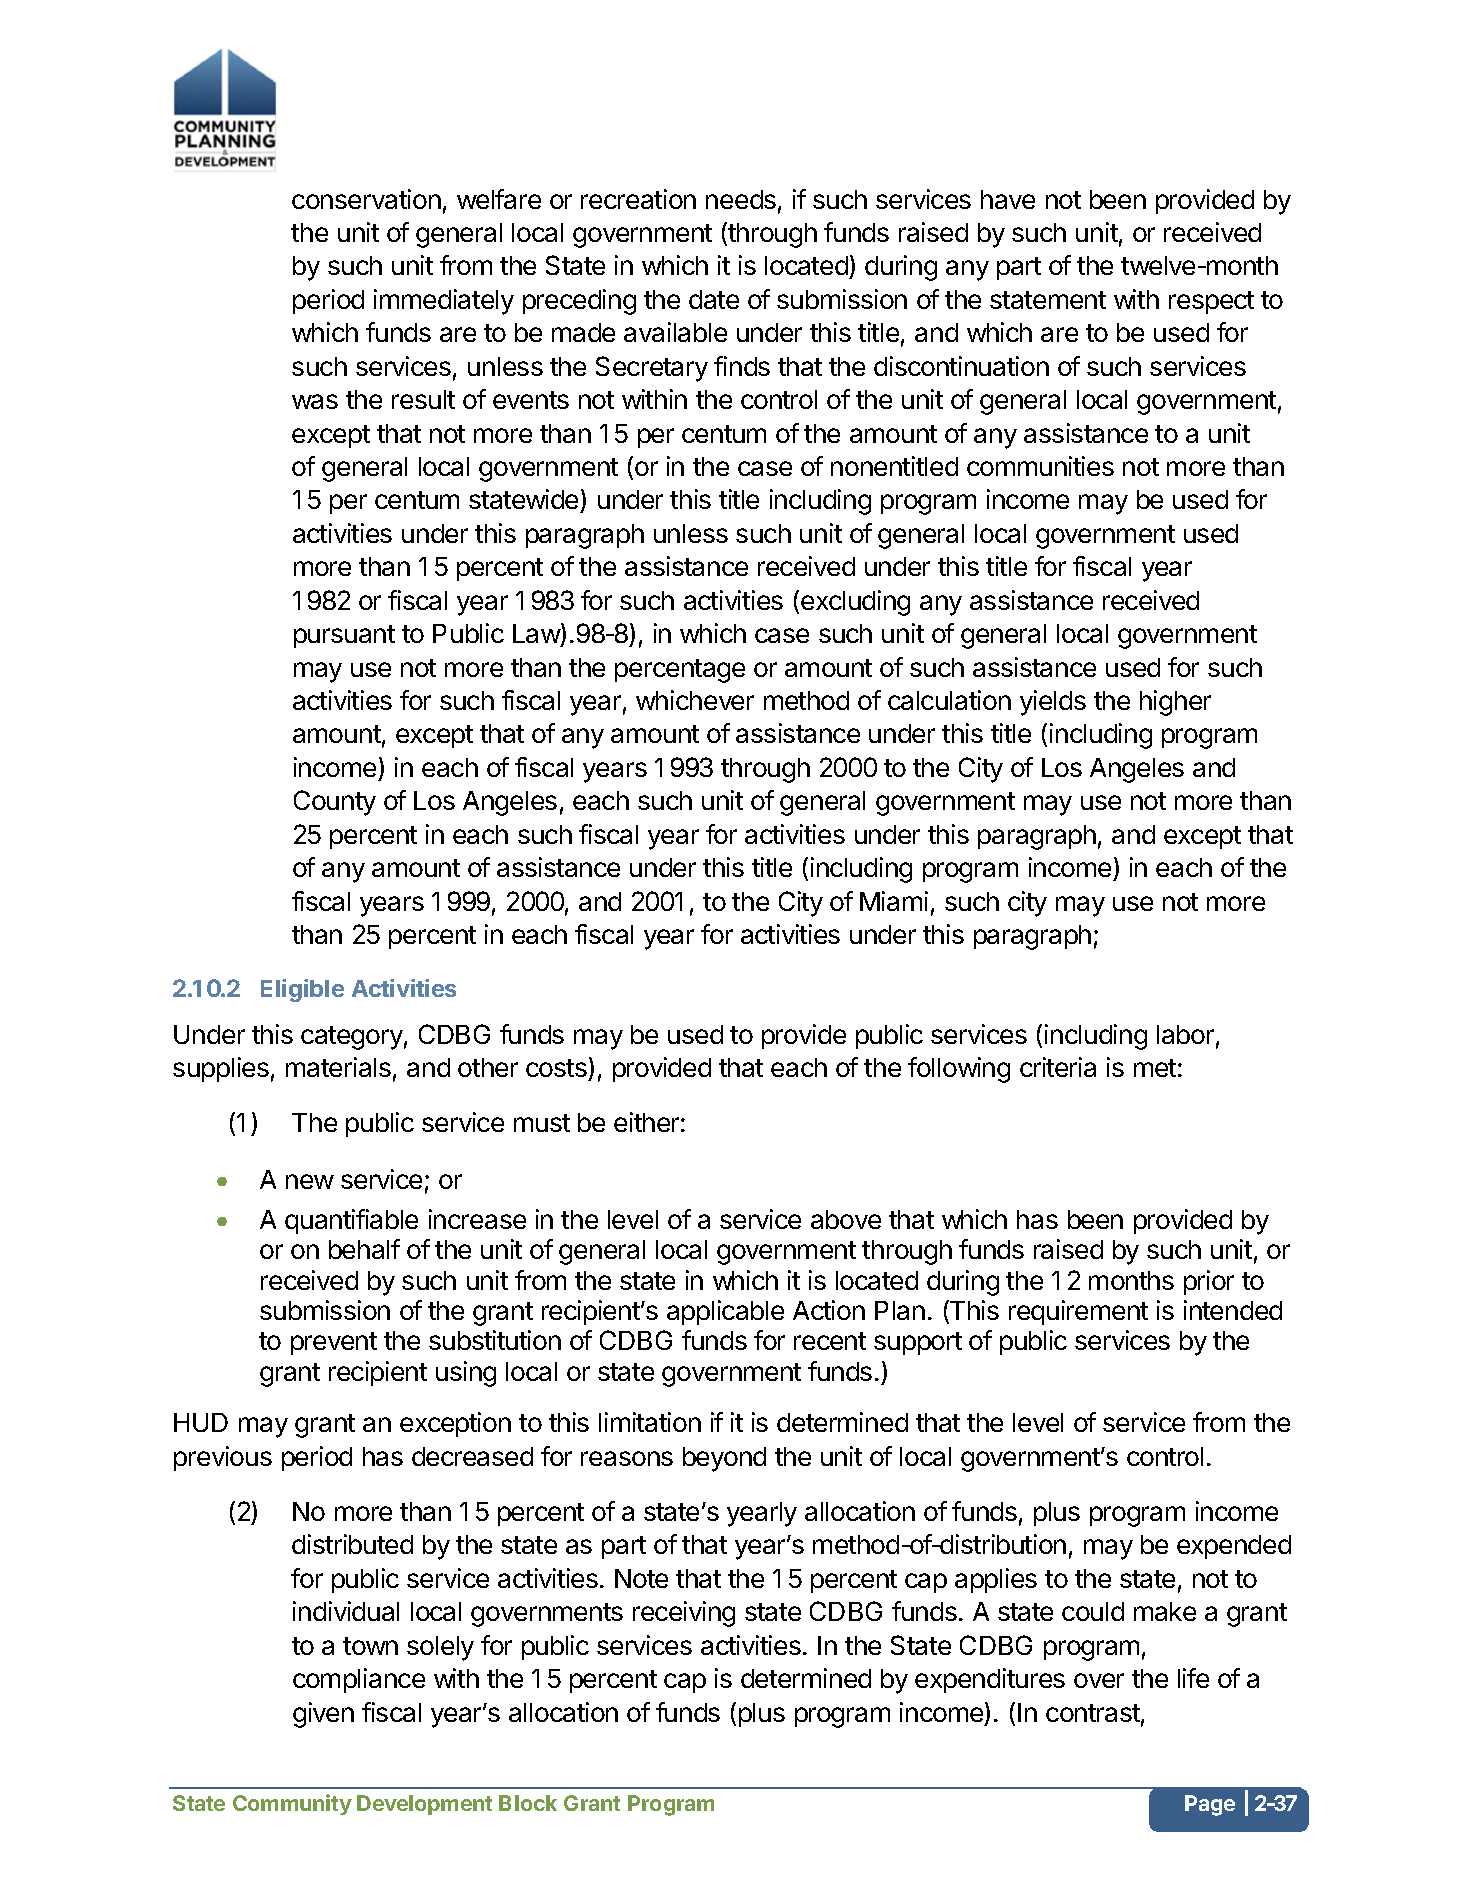  I want to click on yields, so click(1053, 703).
